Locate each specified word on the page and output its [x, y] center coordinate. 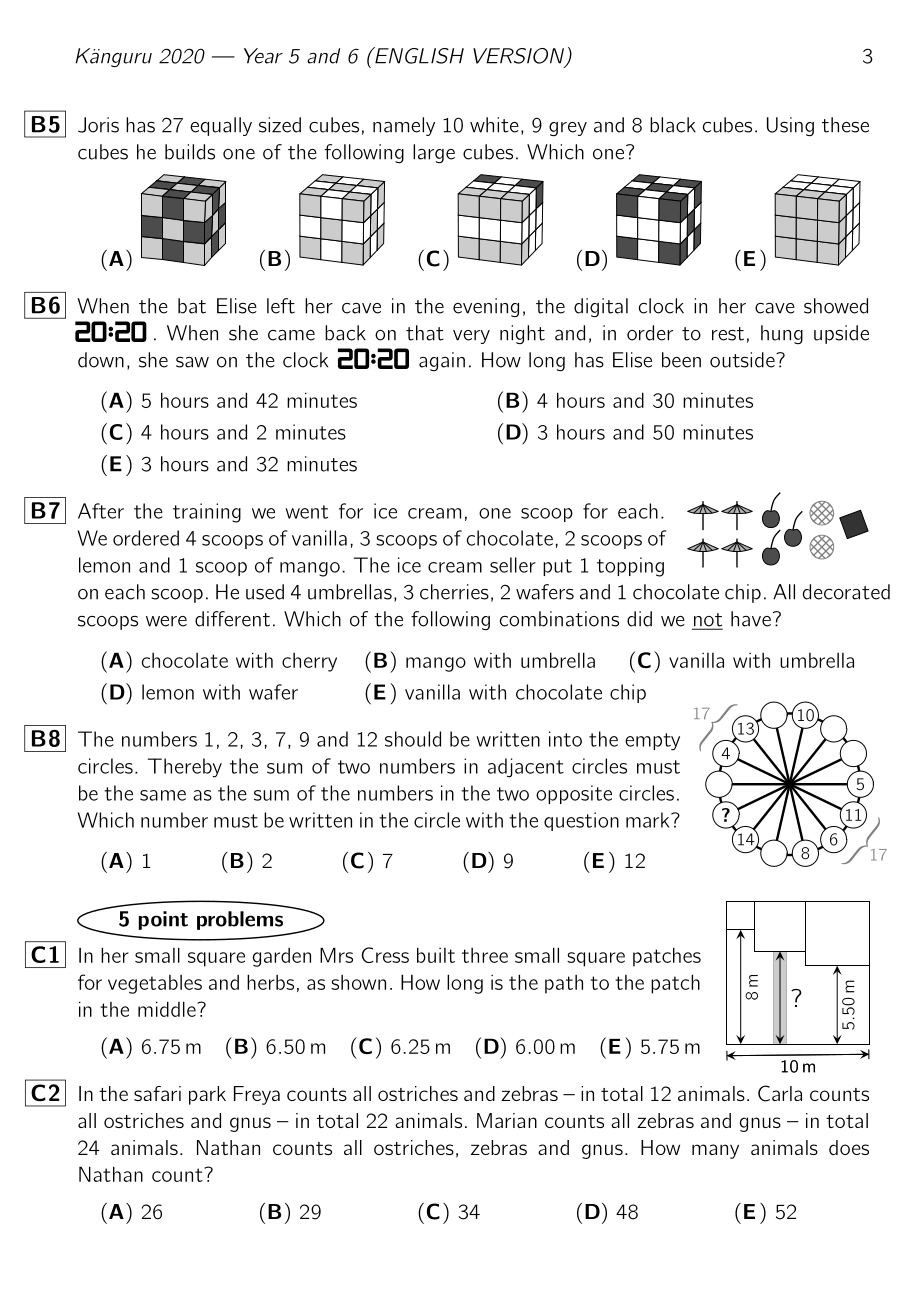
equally [221, 126]
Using [790, 126]
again [442, 361]
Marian [507, 1120]
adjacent [526, 768]
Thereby [185, 768]
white [494, 125]
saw [192, 362]
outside [743, 360]
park [207, 1095]
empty [652, 742]
